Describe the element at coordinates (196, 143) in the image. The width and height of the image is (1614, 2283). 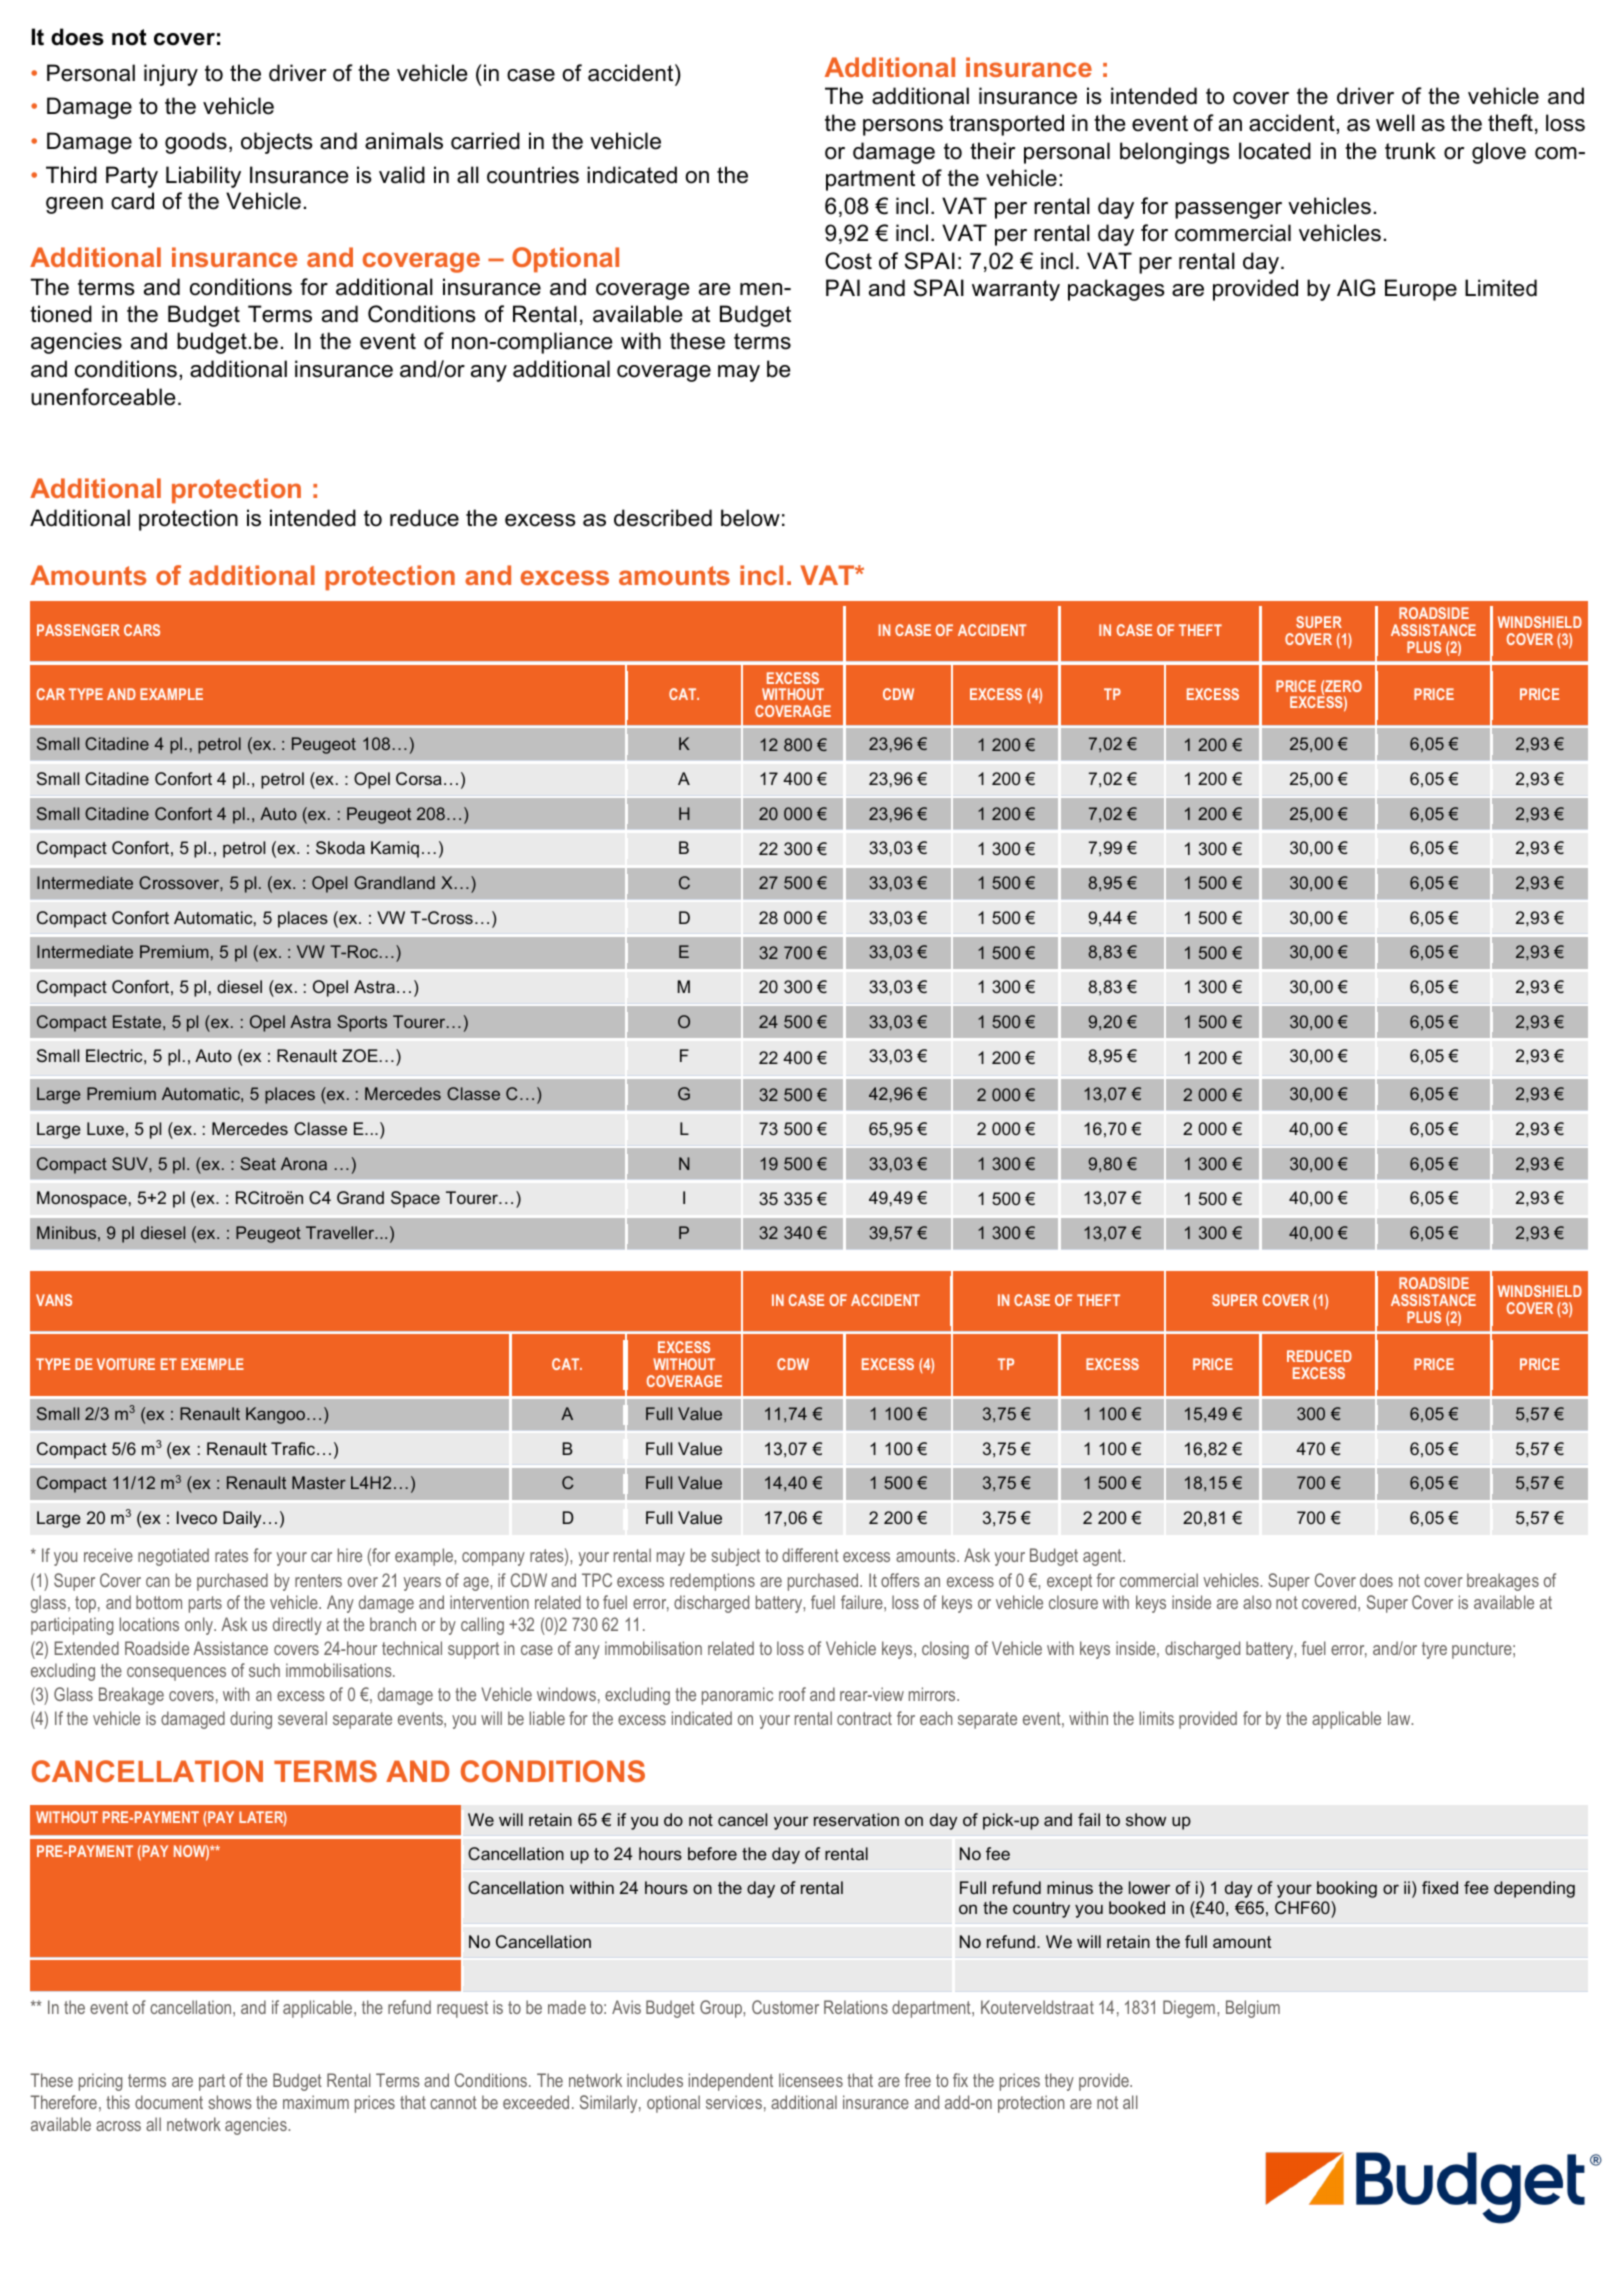
I see `goods` at that location.
